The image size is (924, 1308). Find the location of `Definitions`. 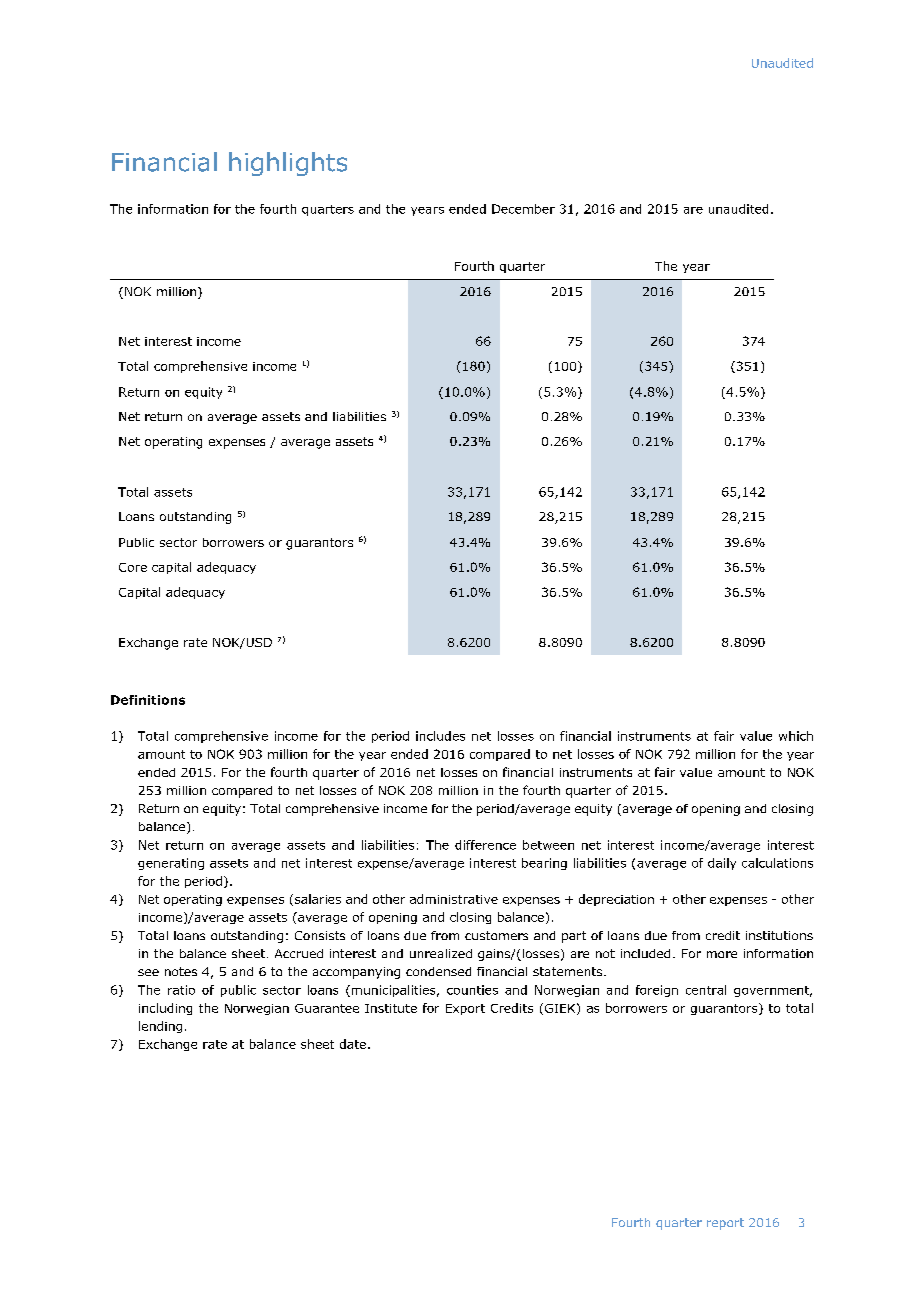

Definitions is located at coordinates (148, 700).
